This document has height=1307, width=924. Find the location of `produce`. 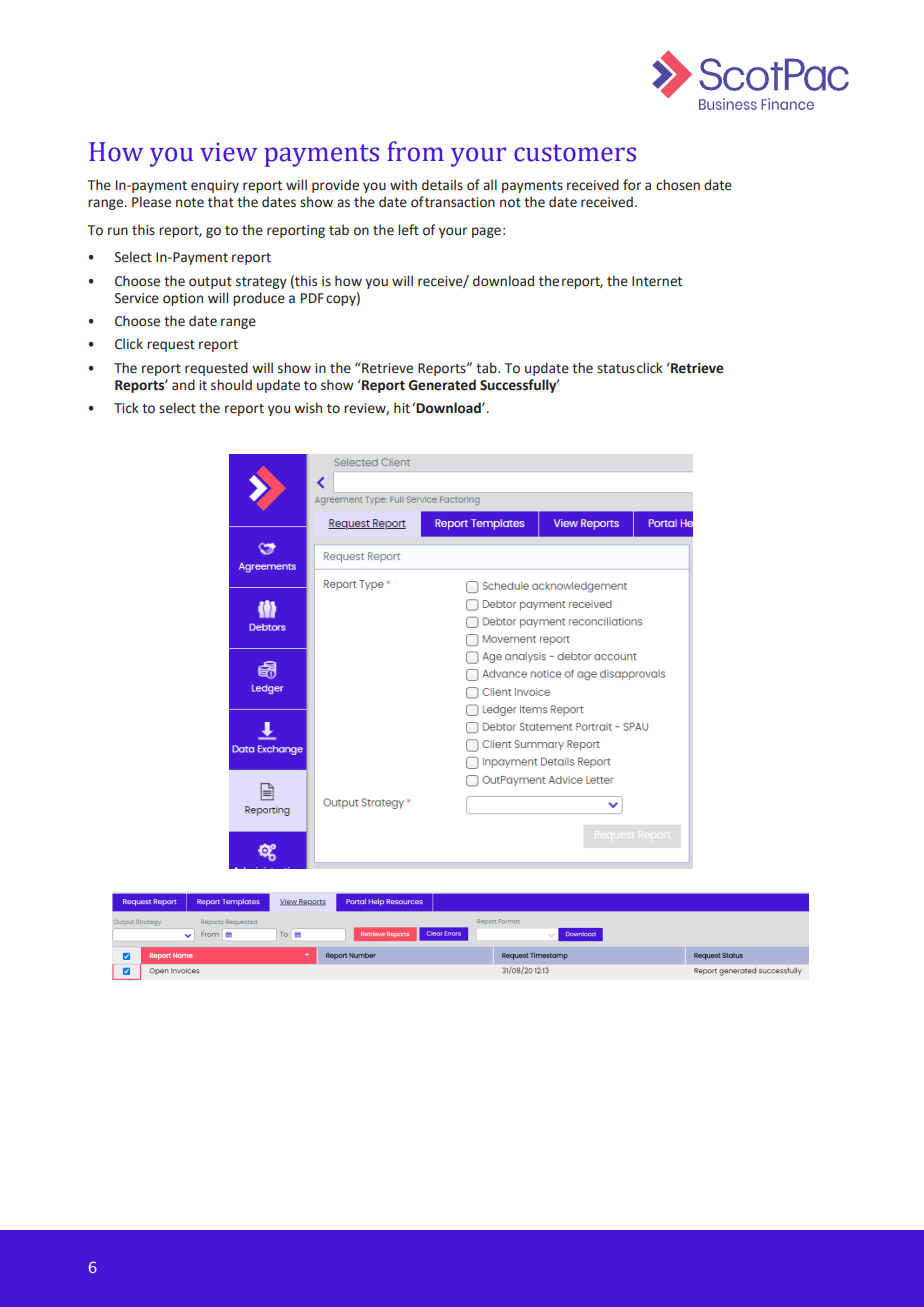

produce is located at coordinates (259, 299).
